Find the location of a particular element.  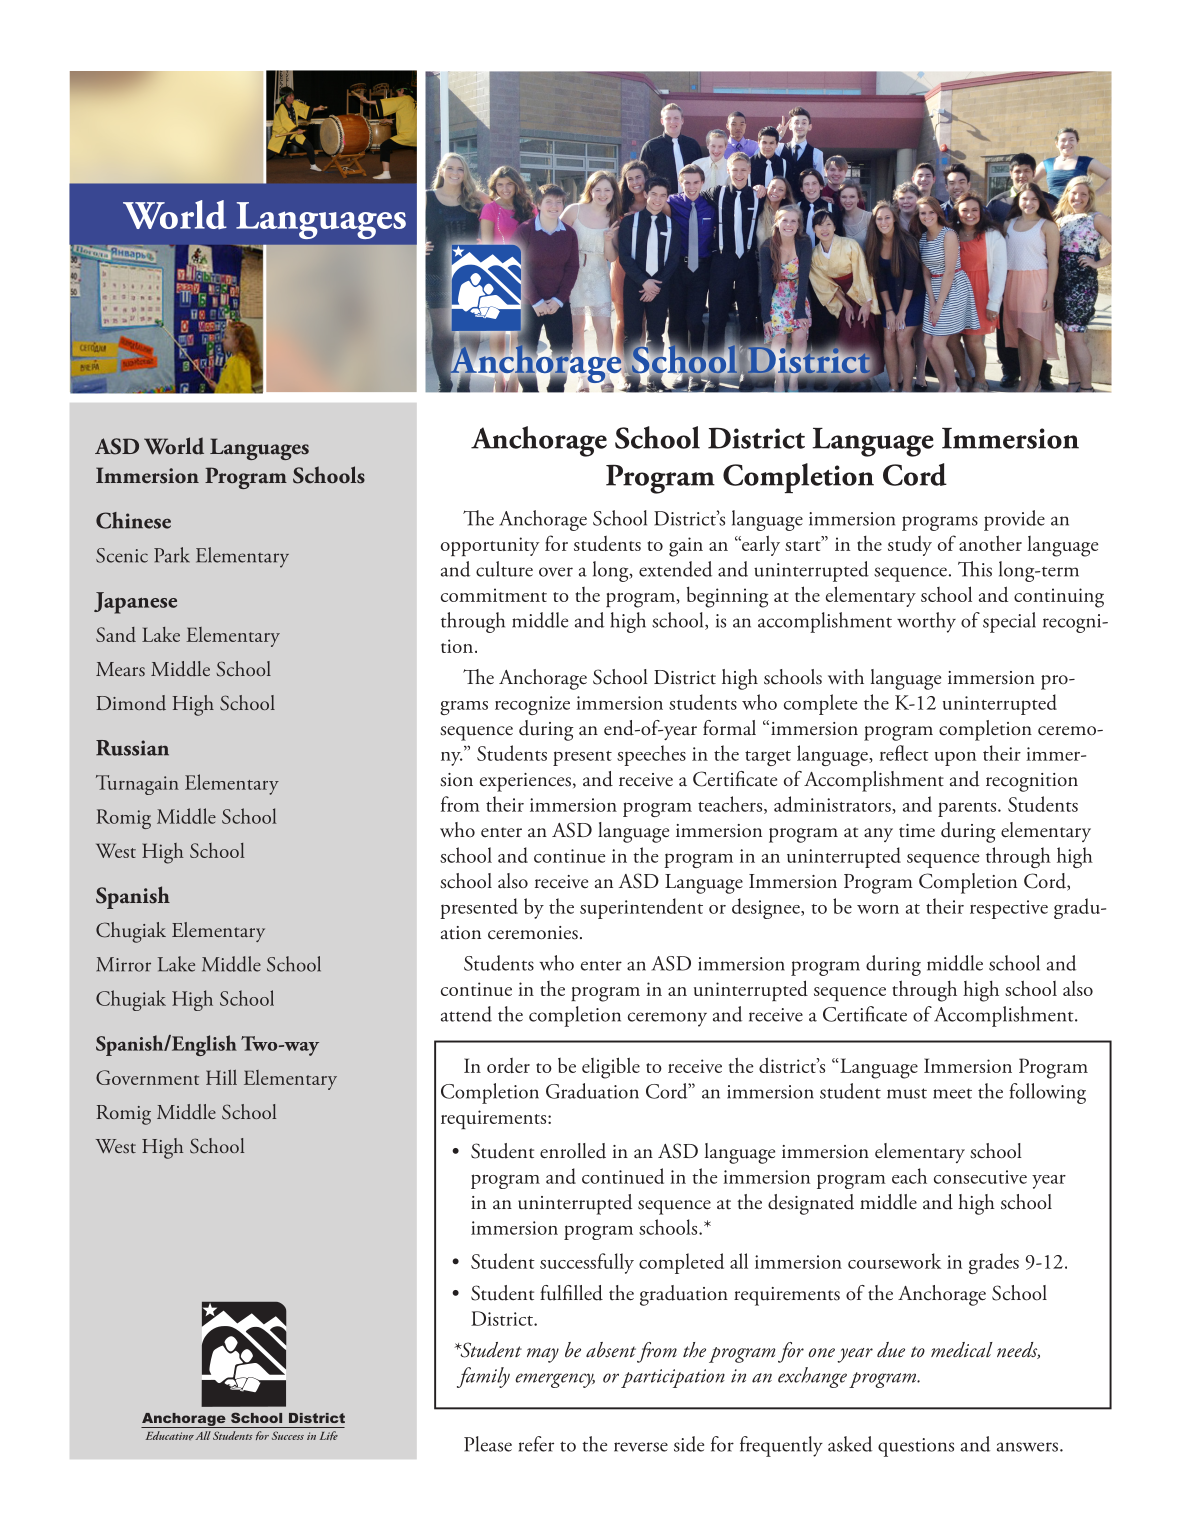

Please is located at coordinates (488, 1444).
